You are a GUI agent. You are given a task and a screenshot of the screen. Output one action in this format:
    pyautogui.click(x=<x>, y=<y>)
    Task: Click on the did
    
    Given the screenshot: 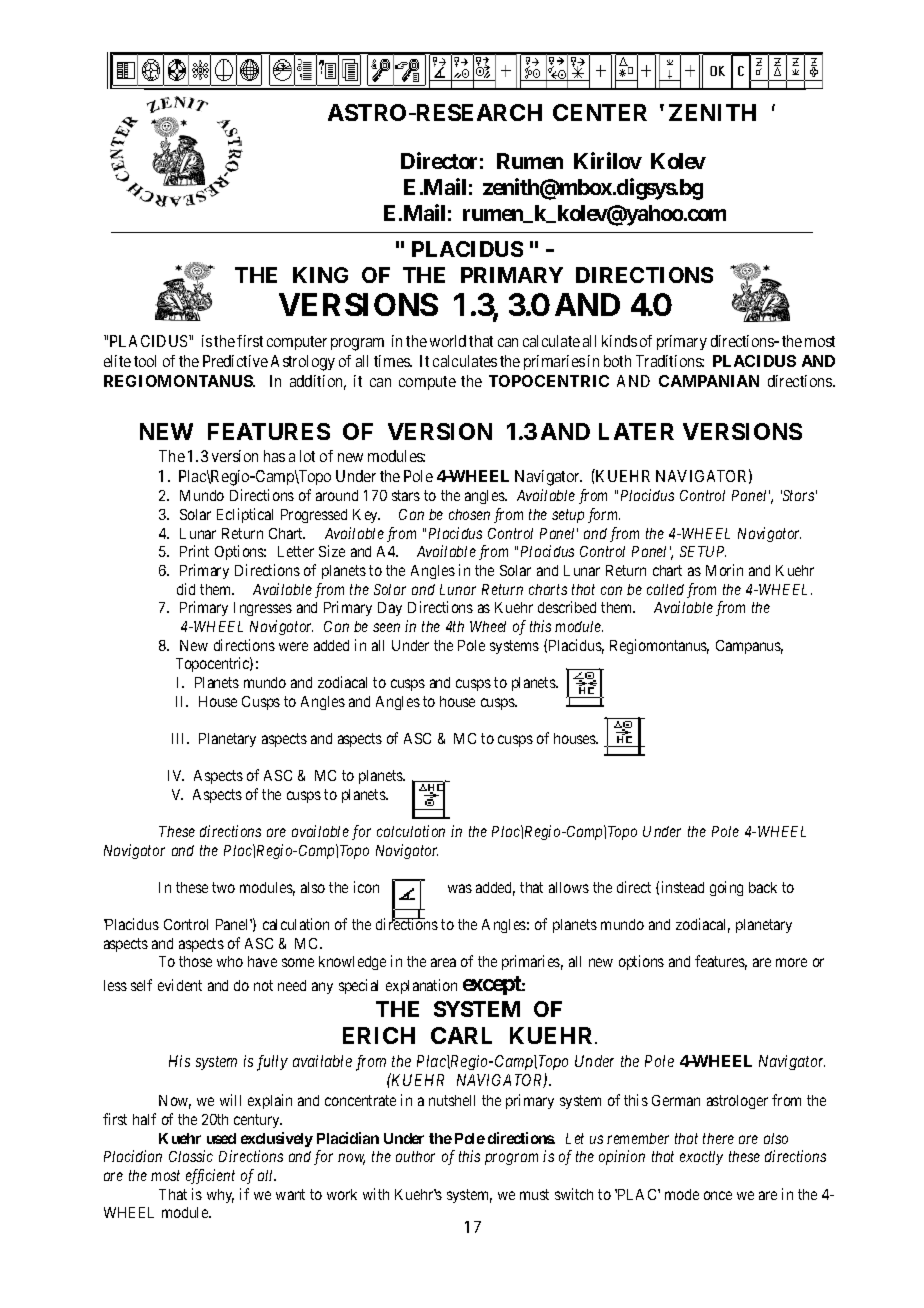 What is the action you would take?
    pyautogui.click(x=186, y=589)
